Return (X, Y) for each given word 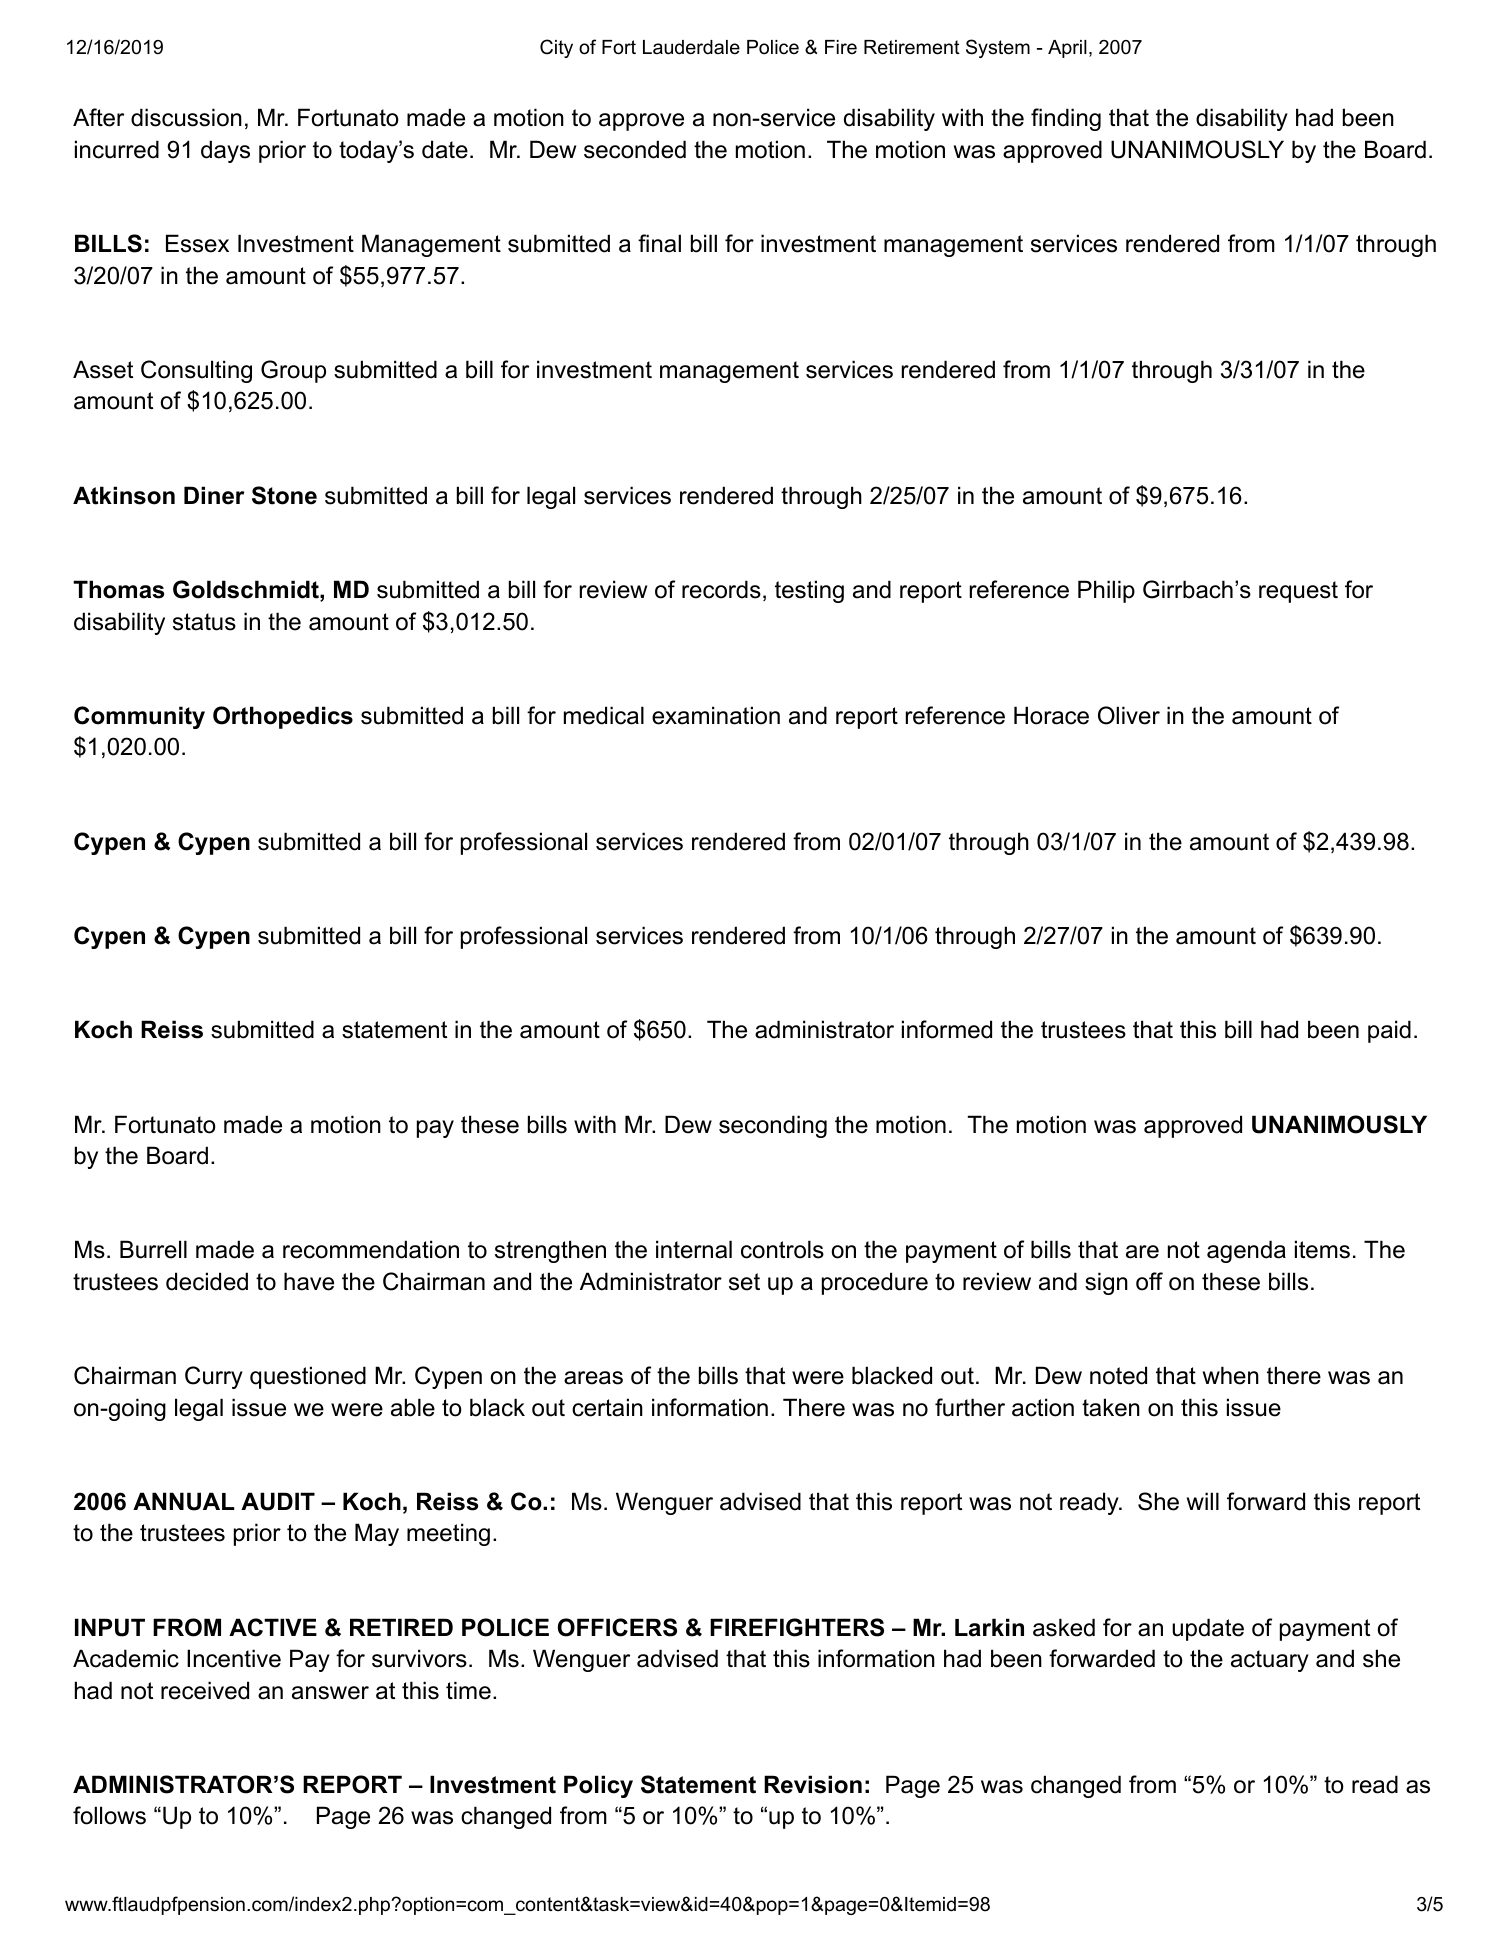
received (205, 1690)
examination (716, 715)
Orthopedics (283, 717)
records (721, 589)
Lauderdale (691, 47)
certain (607, 1407)
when (1231, 1375)
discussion (186, 117)
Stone (284, 495)
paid (1389, 1031)
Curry (214, 1377)
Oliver (1129, 715)
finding (1066, 119)
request (1298, 592)
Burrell (153, 1249)
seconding (773, 1126)
